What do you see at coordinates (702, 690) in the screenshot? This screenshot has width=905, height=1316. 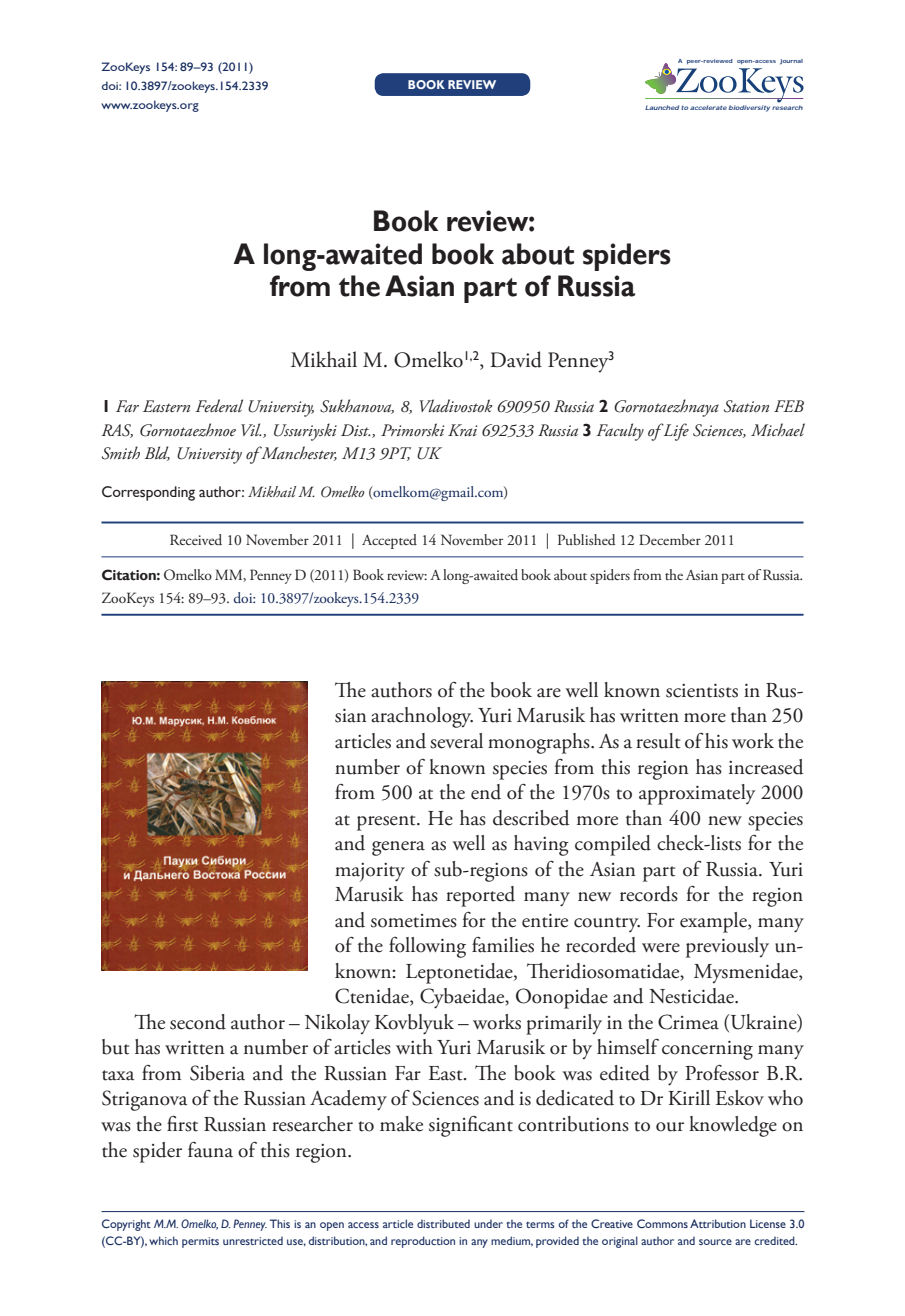 I see `scientists` at bounding box center [702, 690].
